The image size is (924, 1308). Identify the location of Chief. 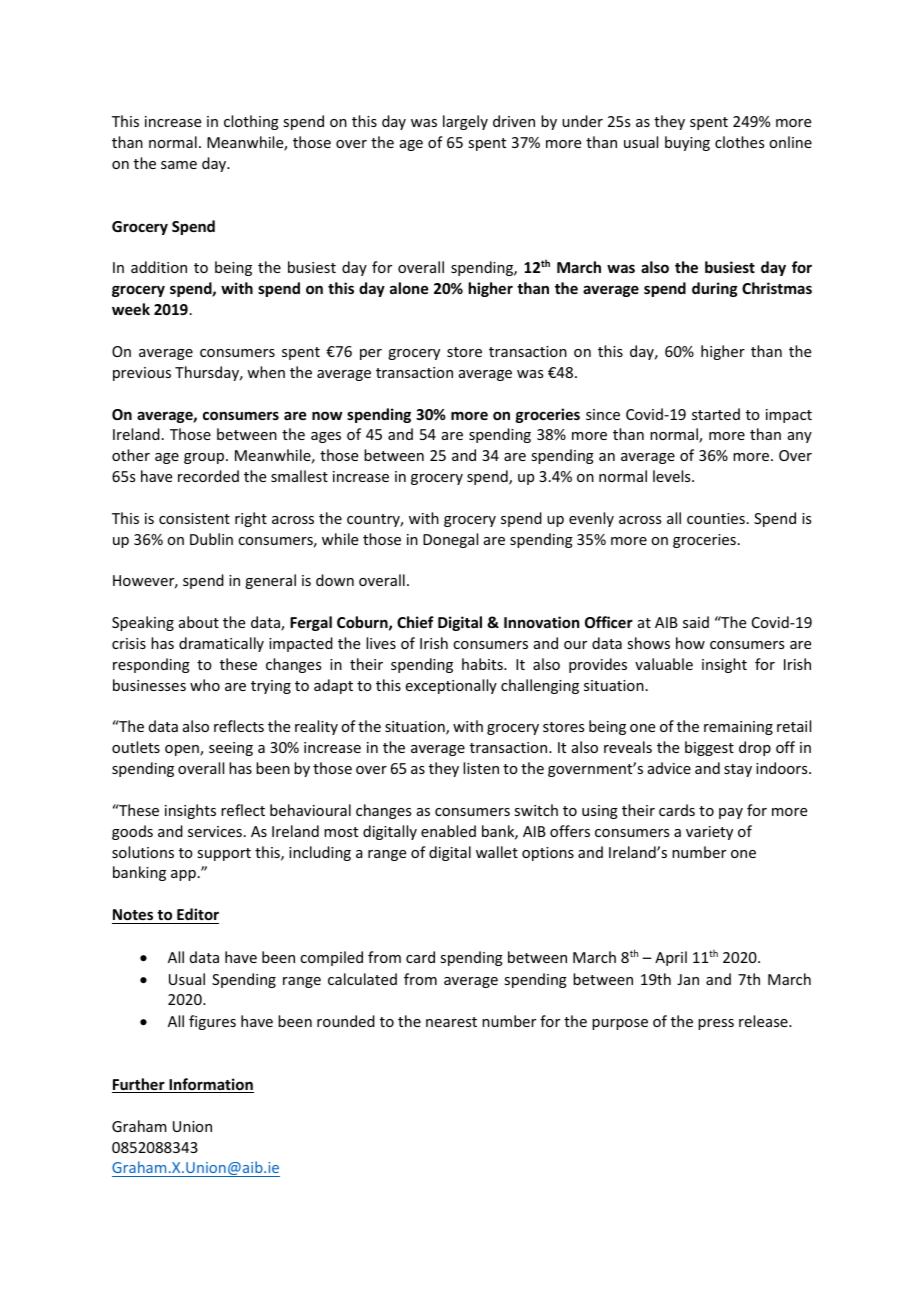
(415, 622).
